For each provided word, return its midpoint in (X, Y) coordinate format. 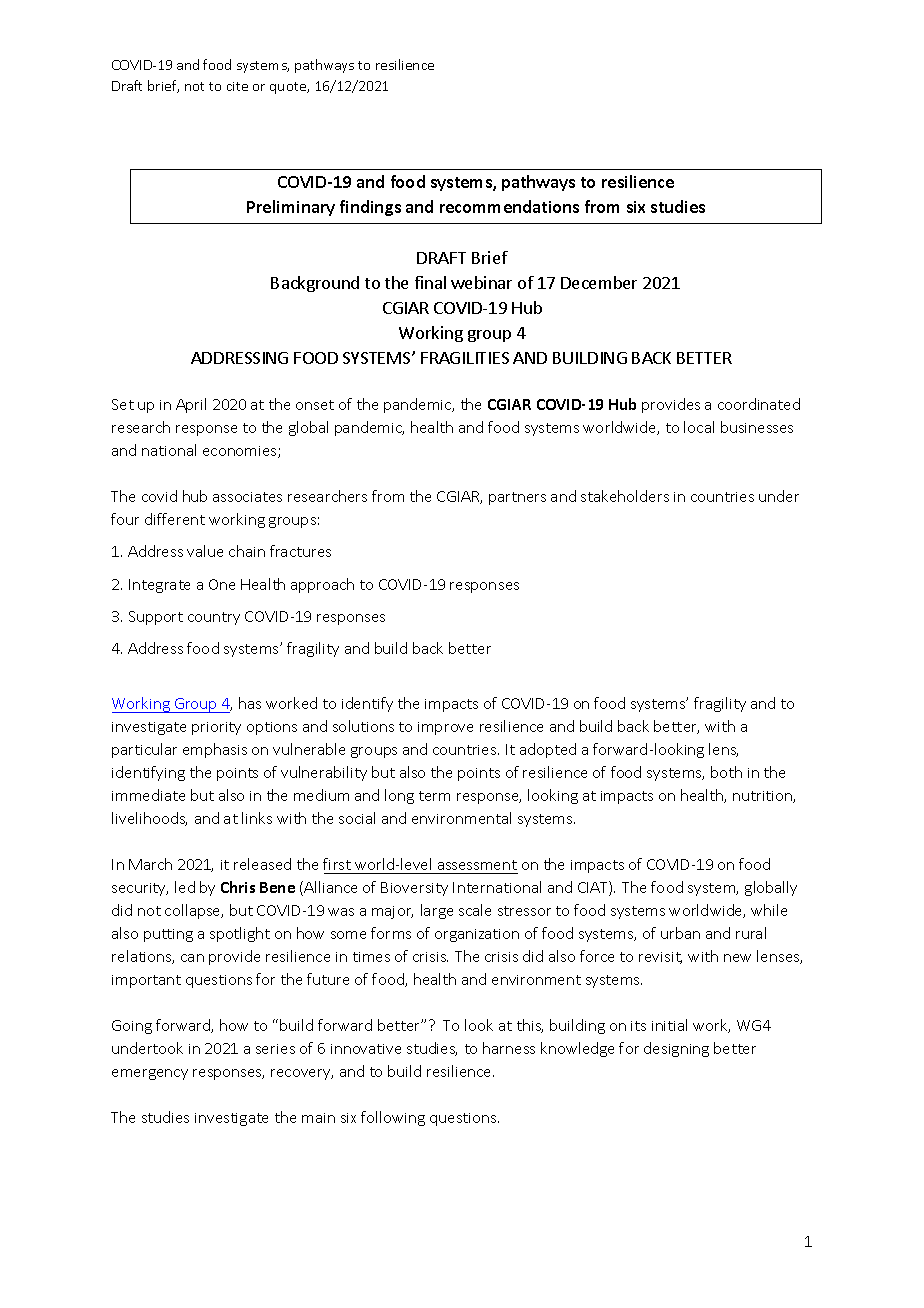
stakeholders (625, 496)
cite (237, 86)
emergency (150, 1074)
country (214, 618)
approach (322, 585)
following (393, 1118)
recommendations (509, 206)
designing (676, 1049)
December (599, 282)
